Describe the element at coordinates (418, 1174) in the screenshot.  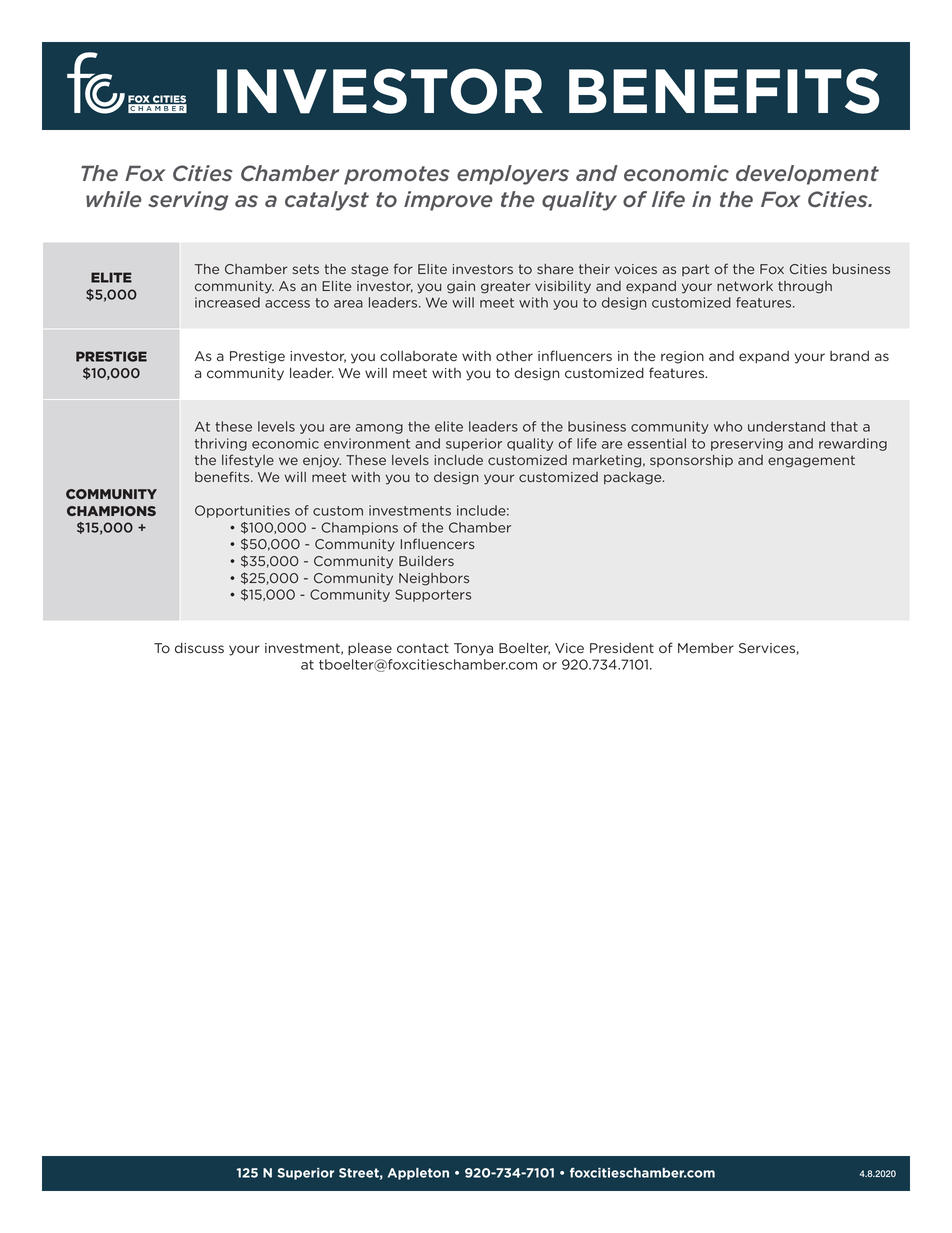
I see `Appleton` at that location.
